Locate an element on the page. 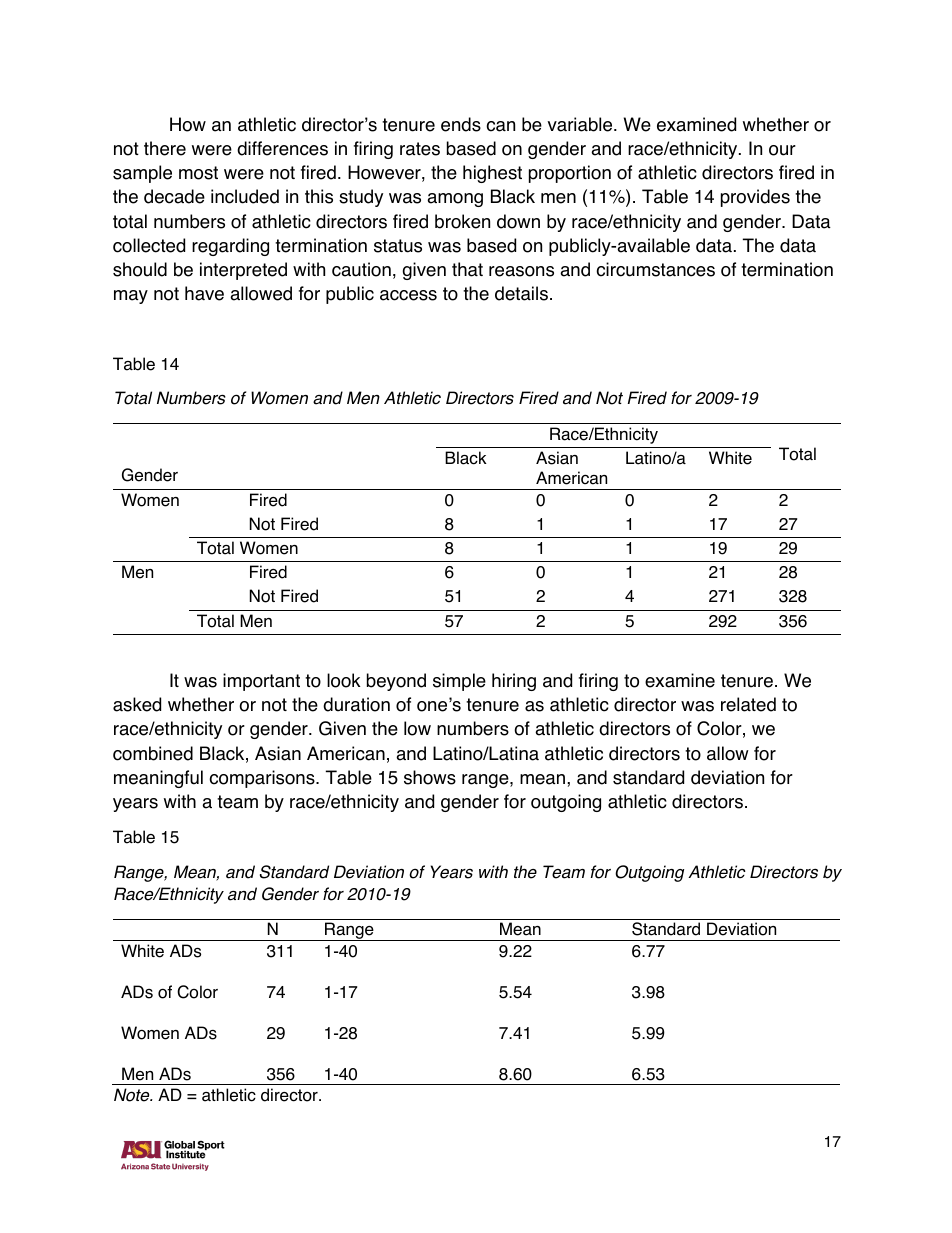  Note is located at coordinates (133, 1095).
